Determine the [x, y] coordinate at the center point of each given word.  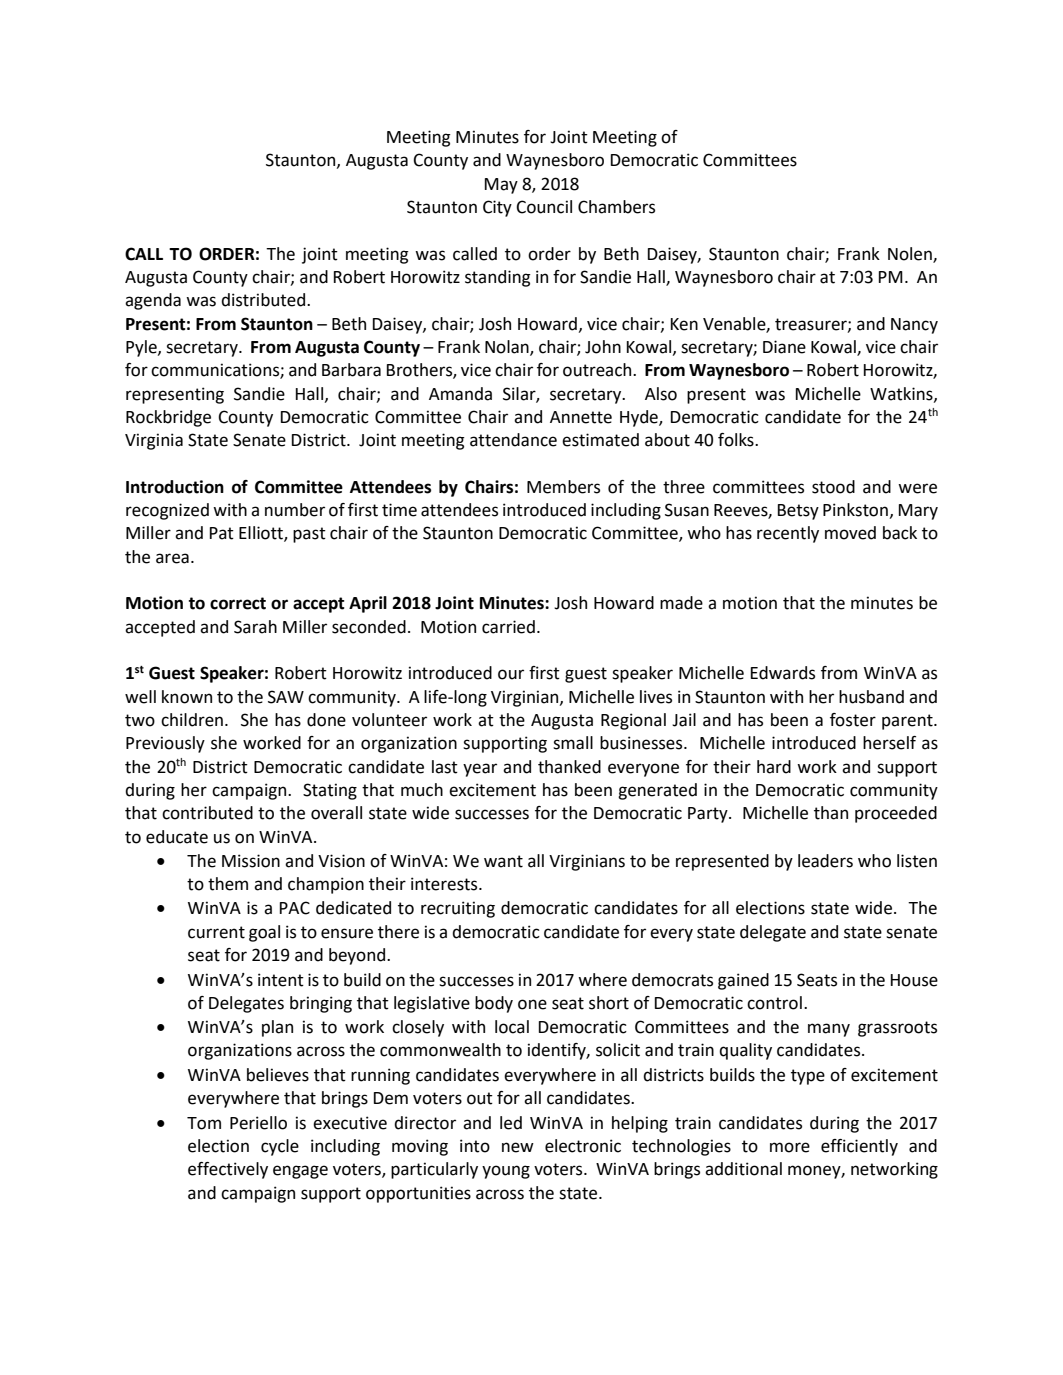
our [511, 674]
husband [871, 697]
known [187, 697]
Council [544, 207]
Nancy [914, 326]
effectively [228, 1170]
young [506, 1172]
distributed [264, 300]
